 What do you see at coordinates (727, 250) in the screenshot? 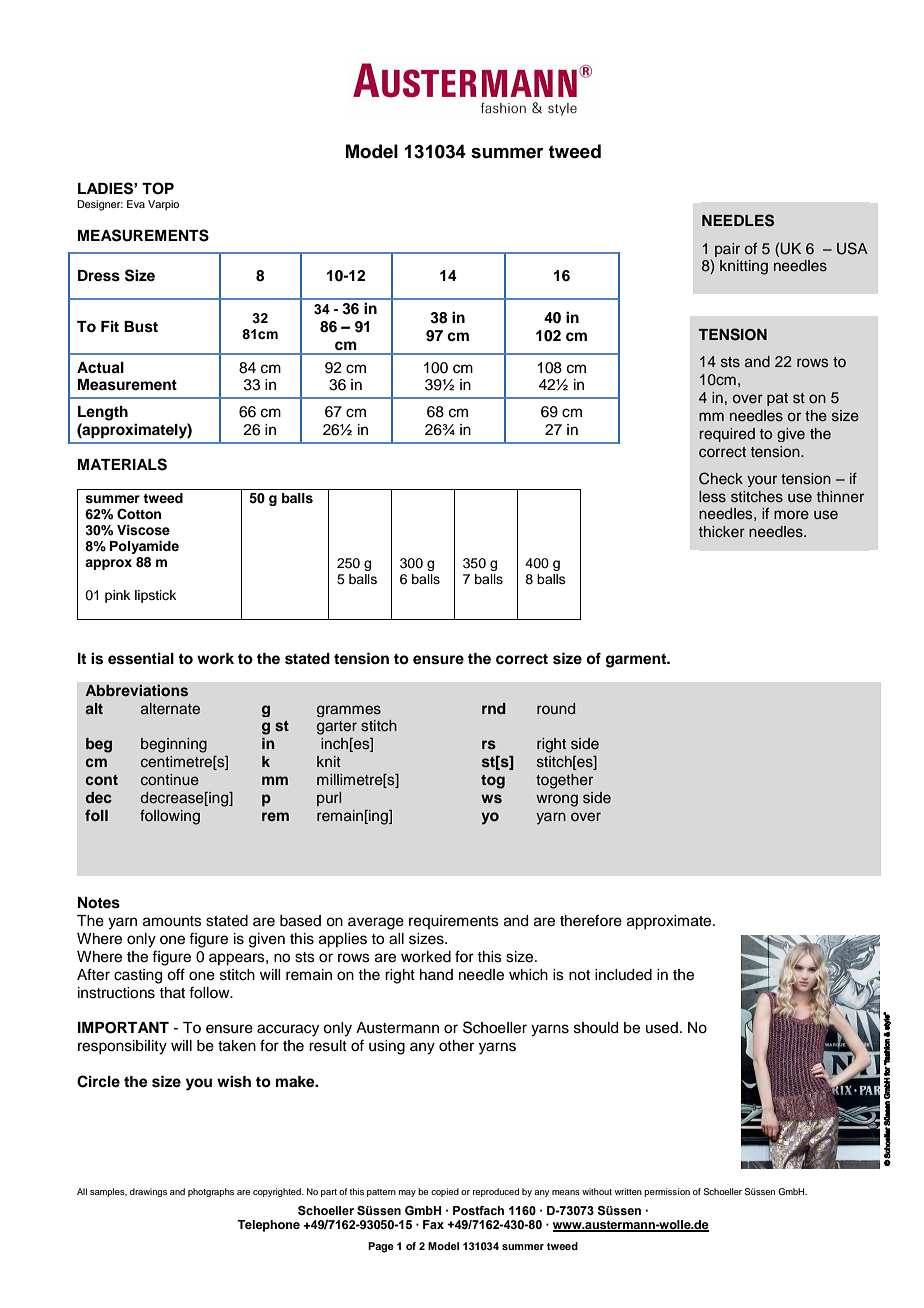
I see `pair` at bounding box center [727, 250].
